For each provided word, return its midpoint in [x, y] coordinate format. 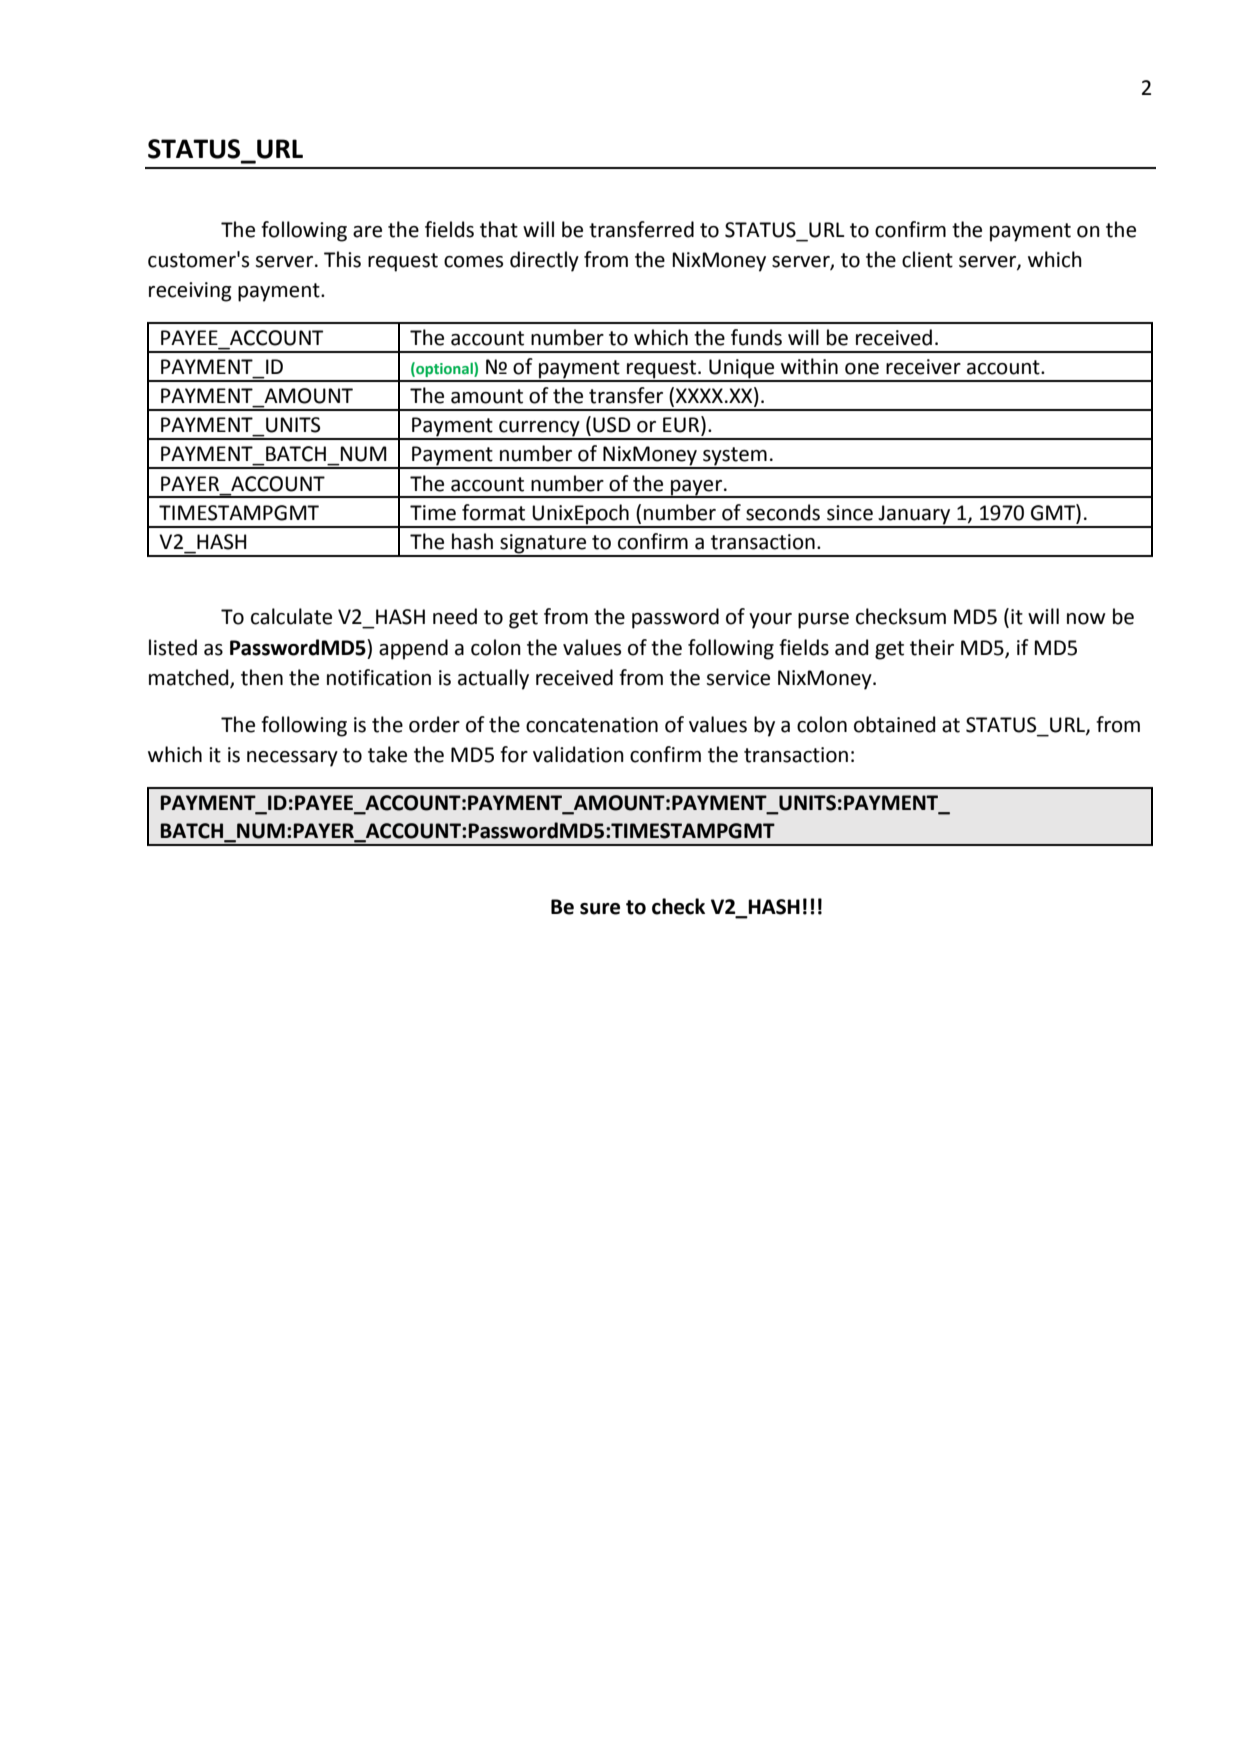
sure [600, 909]
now [1086, 619]
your [770, 621]
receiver [923, 367]
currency [539, 430]
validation [578, 754]
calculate [291, 616]
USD [612, 425]
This [342, 259]
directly [544, 261]
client [927, 259]
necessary [292, 759]
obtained [894, 724]
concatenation [592, 725]
